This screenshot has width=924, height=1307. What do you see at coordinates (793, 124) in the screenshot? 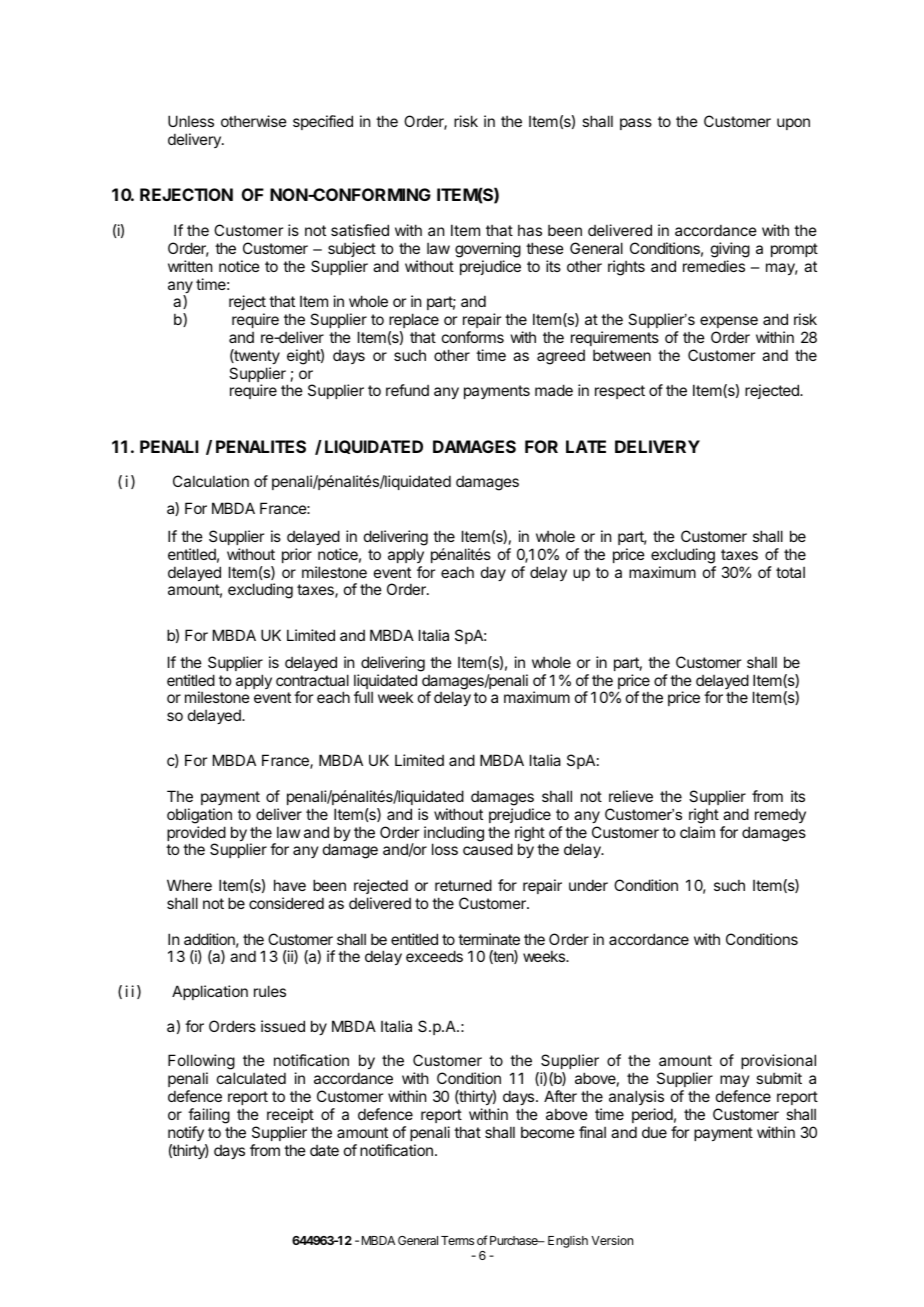
I see `upon` at bounding box center [793, 124].
